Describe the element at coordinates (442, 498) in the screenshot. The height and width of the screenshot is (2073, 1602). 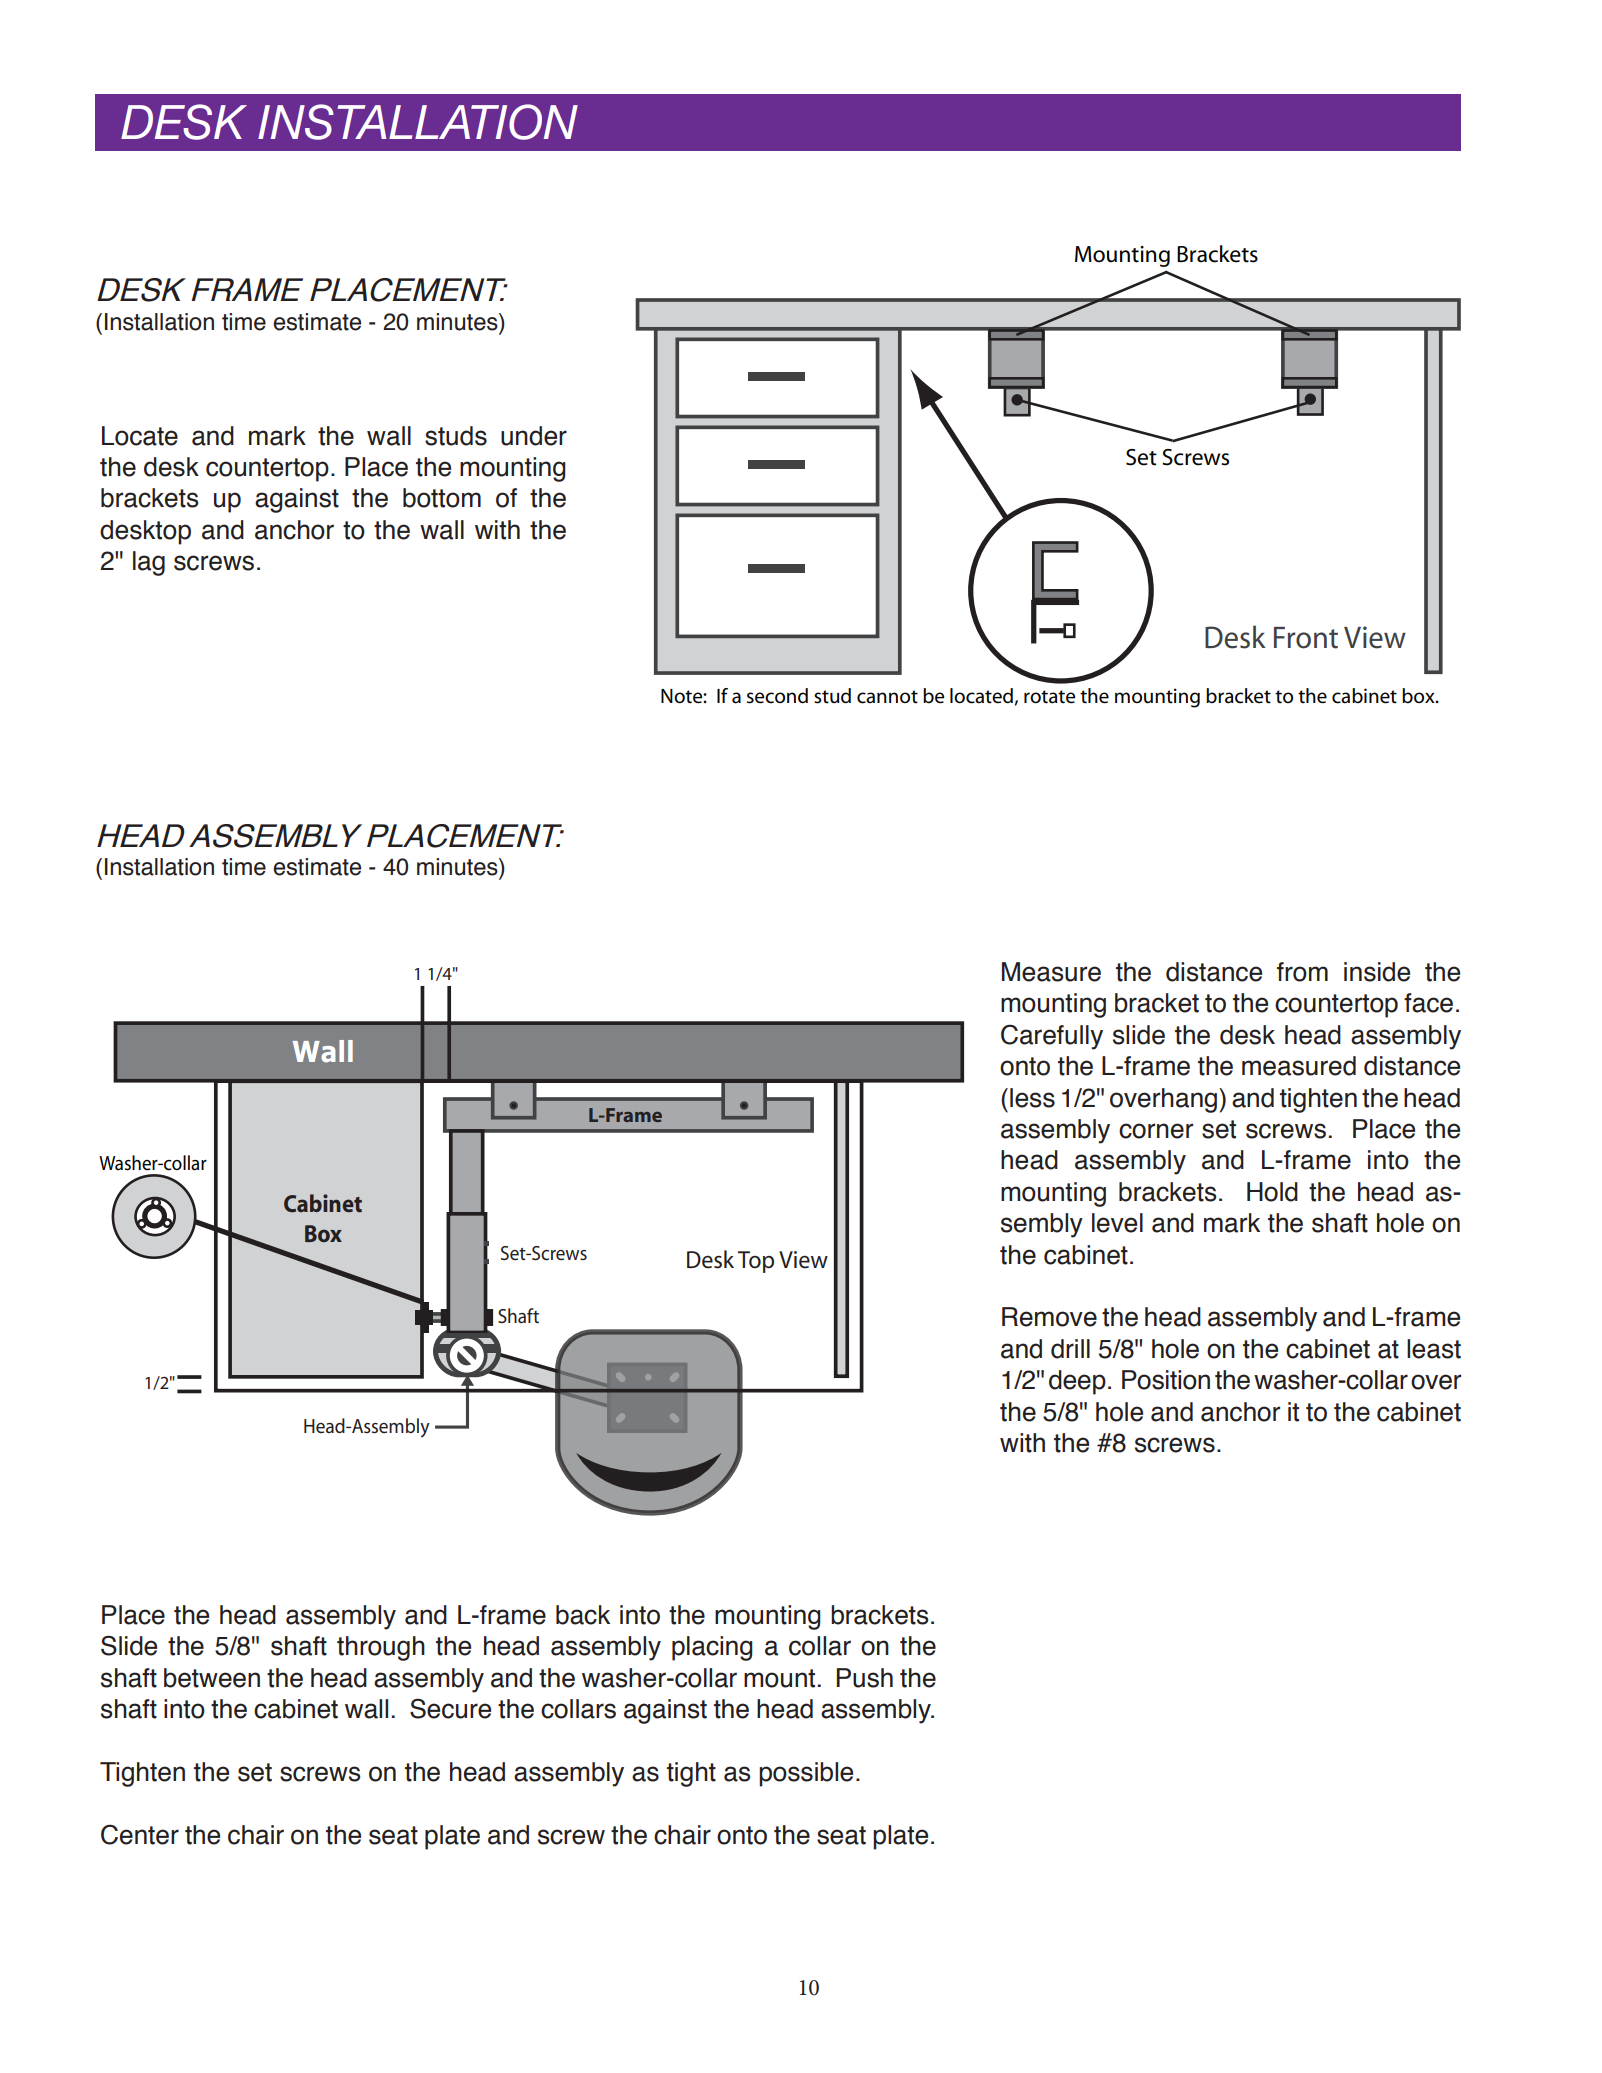
I see `bottom` at that location.
